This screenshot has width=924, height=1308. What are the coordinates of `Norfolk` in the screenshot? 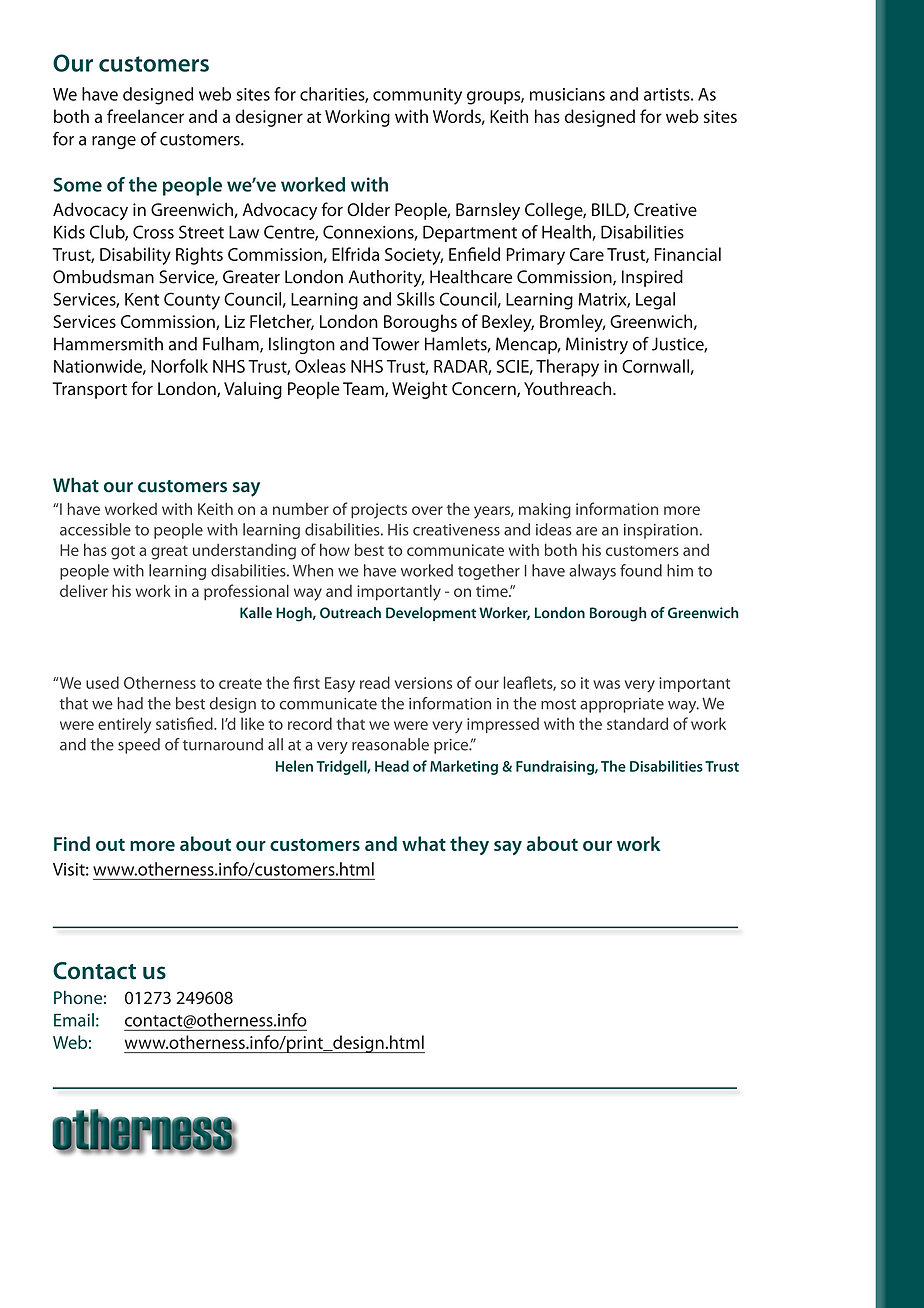 It's located at (179, 366).
